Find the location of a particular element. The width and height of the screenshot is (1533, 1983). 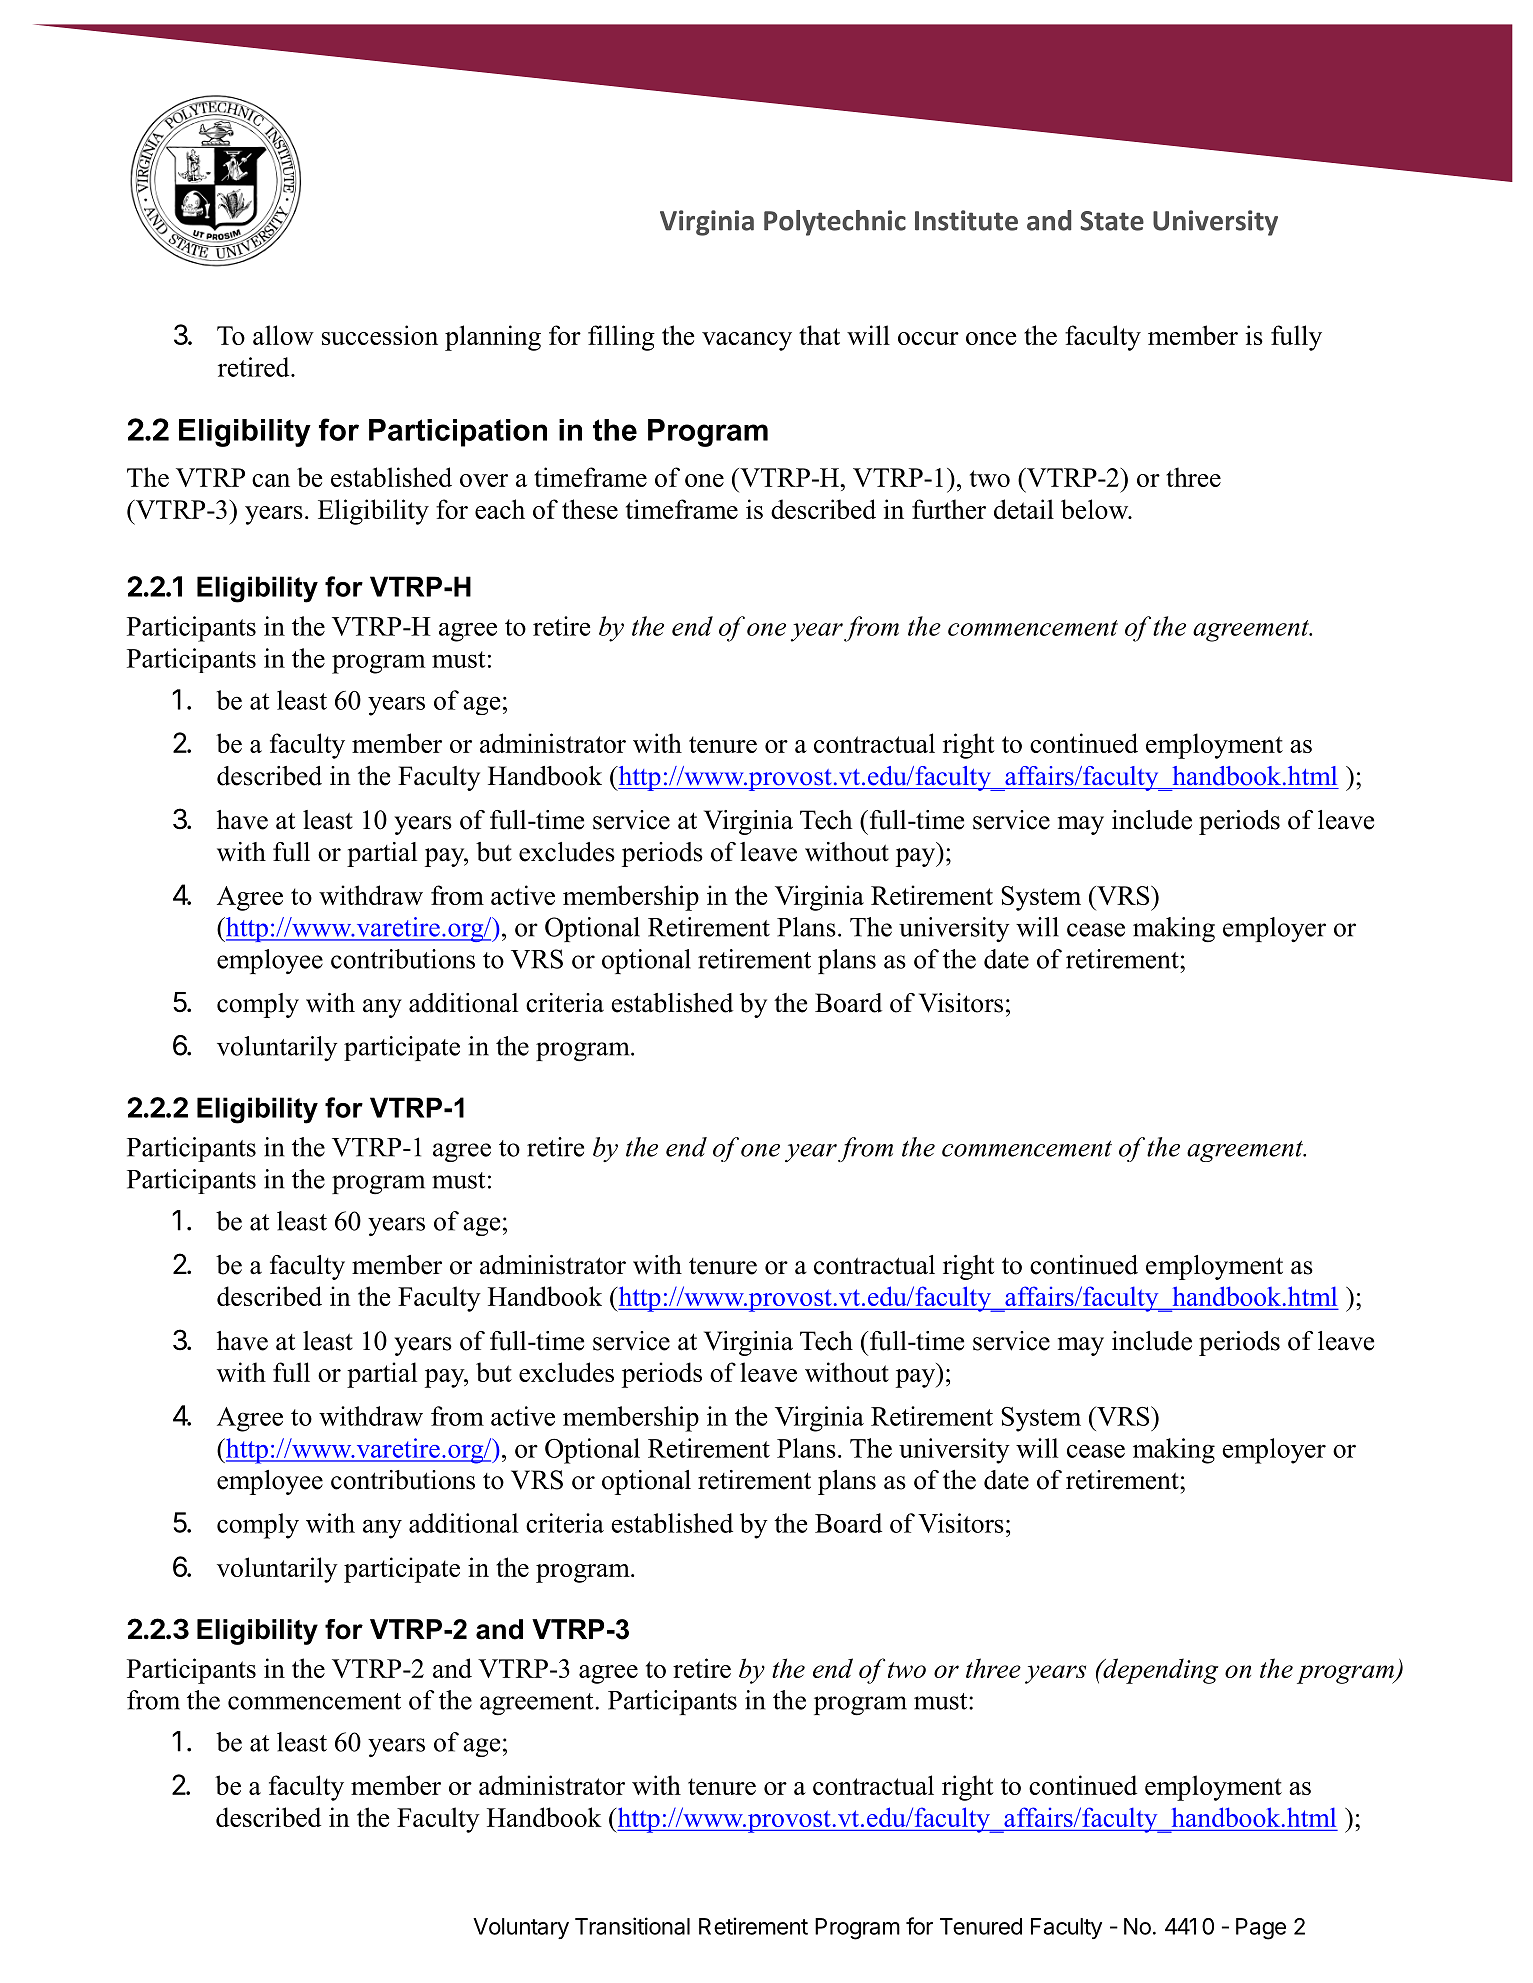

each is located at coordinates (500, 509).
